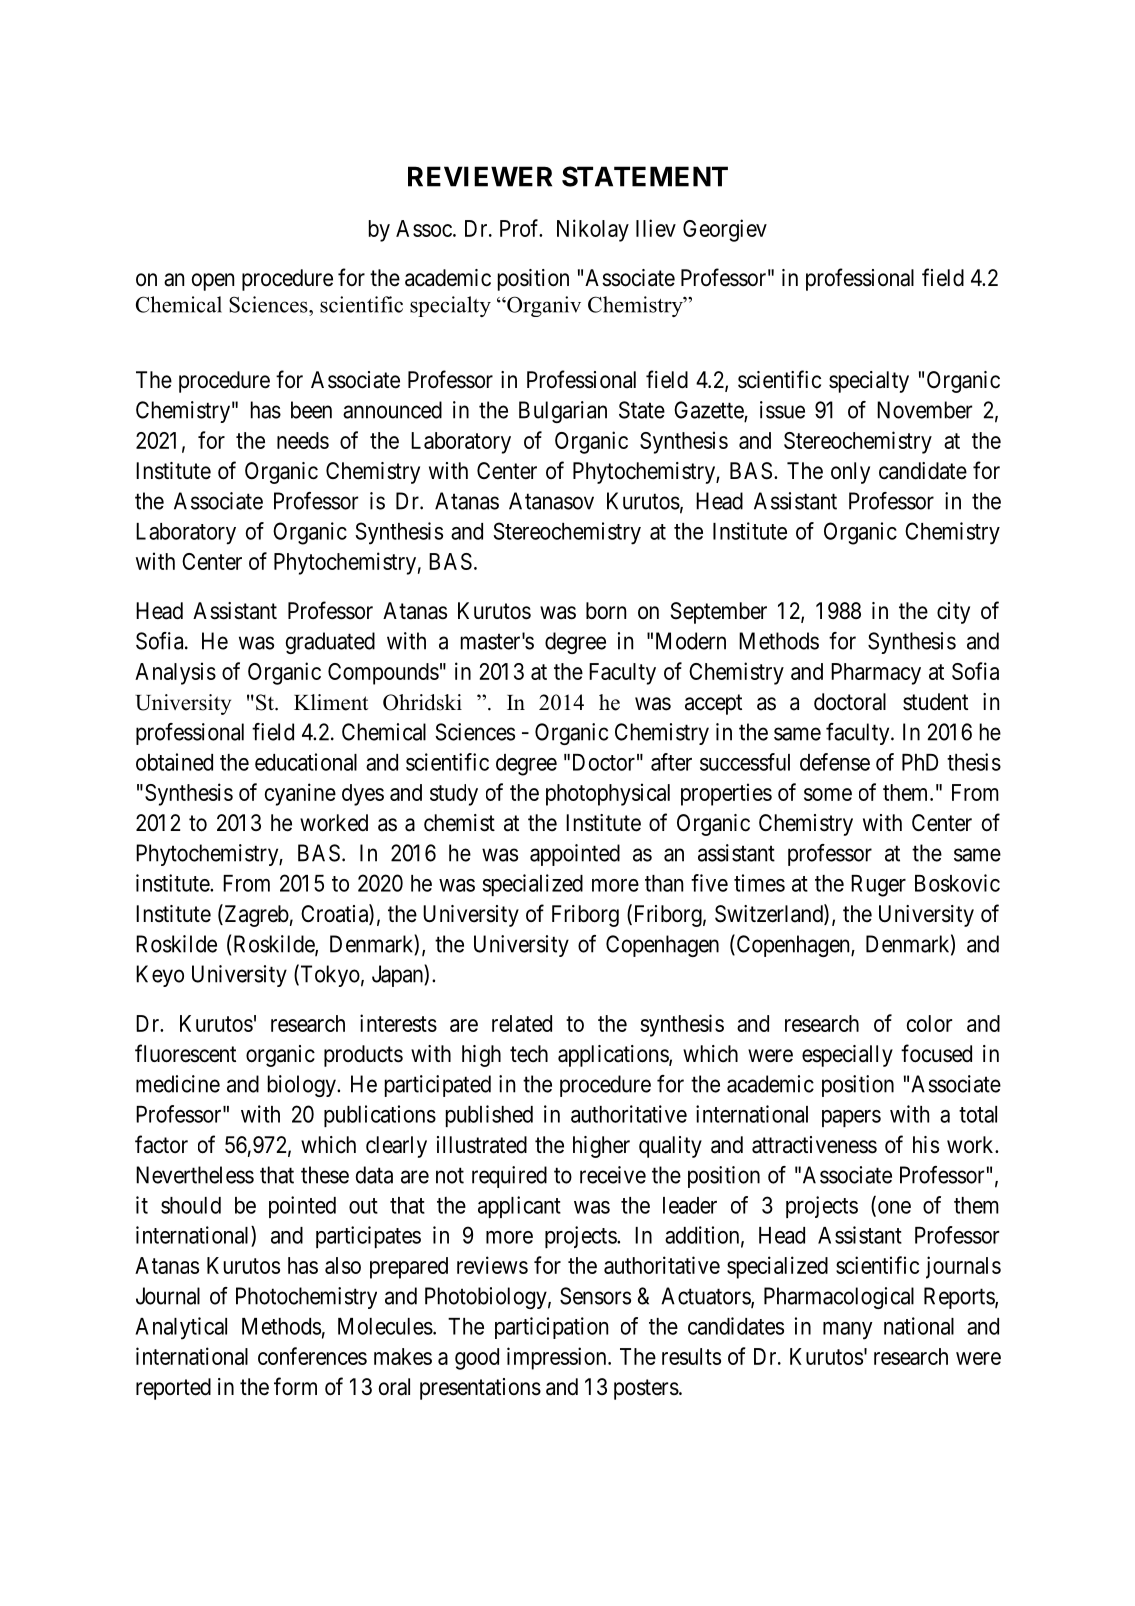  I want to click on November, so click(924, 410).
